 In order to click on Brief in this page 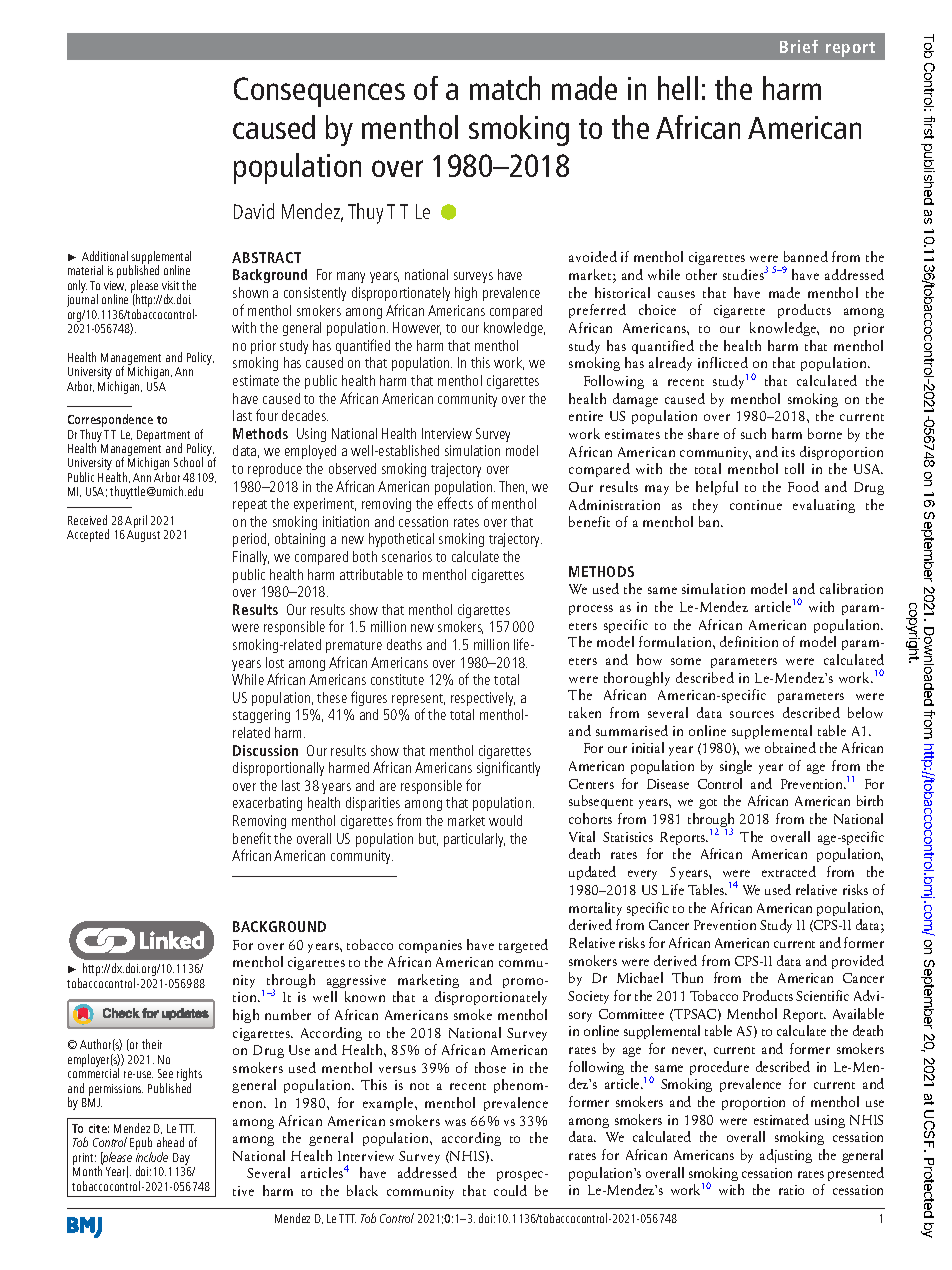, I will do `click(799, 46)`.
